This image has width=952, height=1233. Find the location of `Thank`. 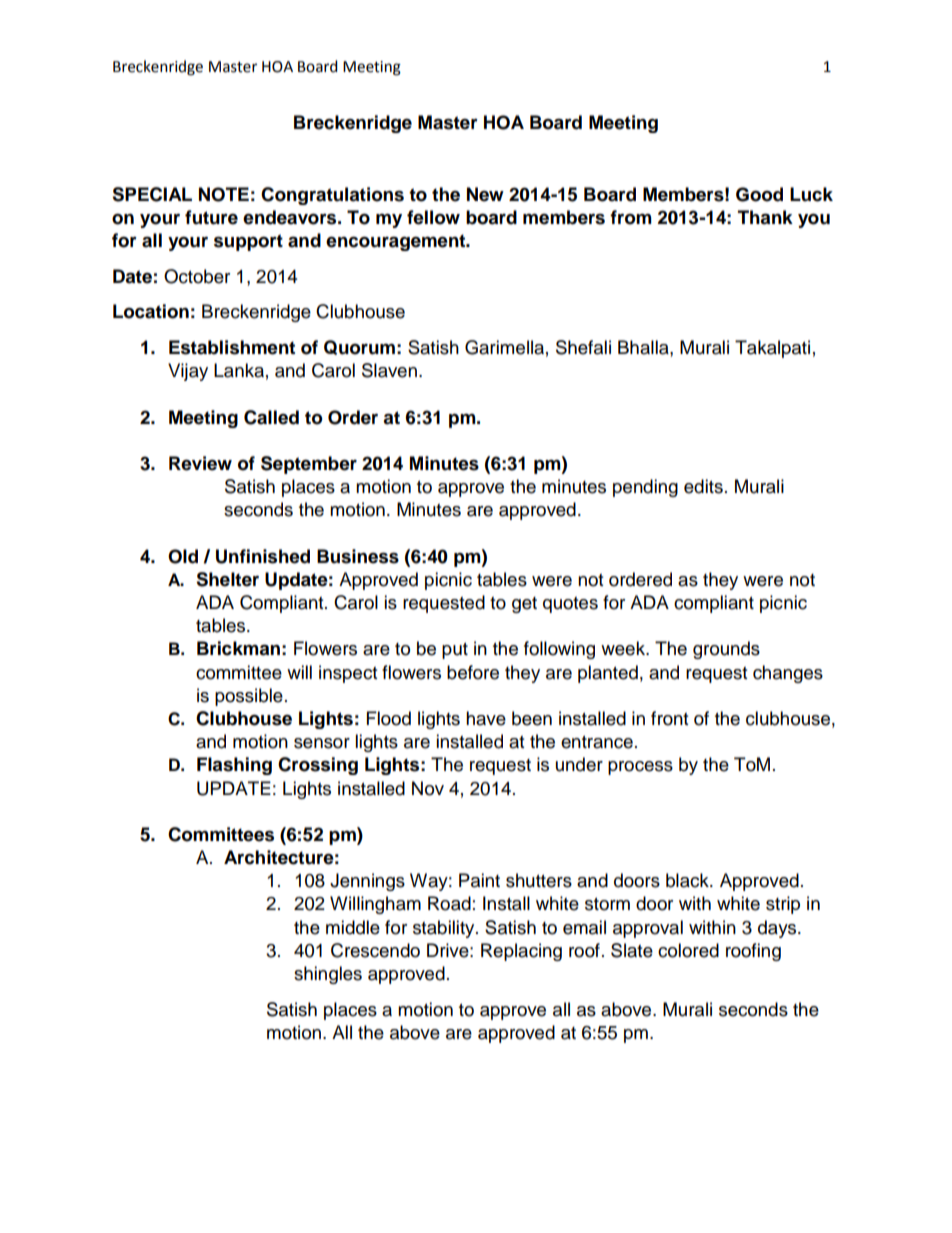

Thank is located at coordinates (765, 217).
